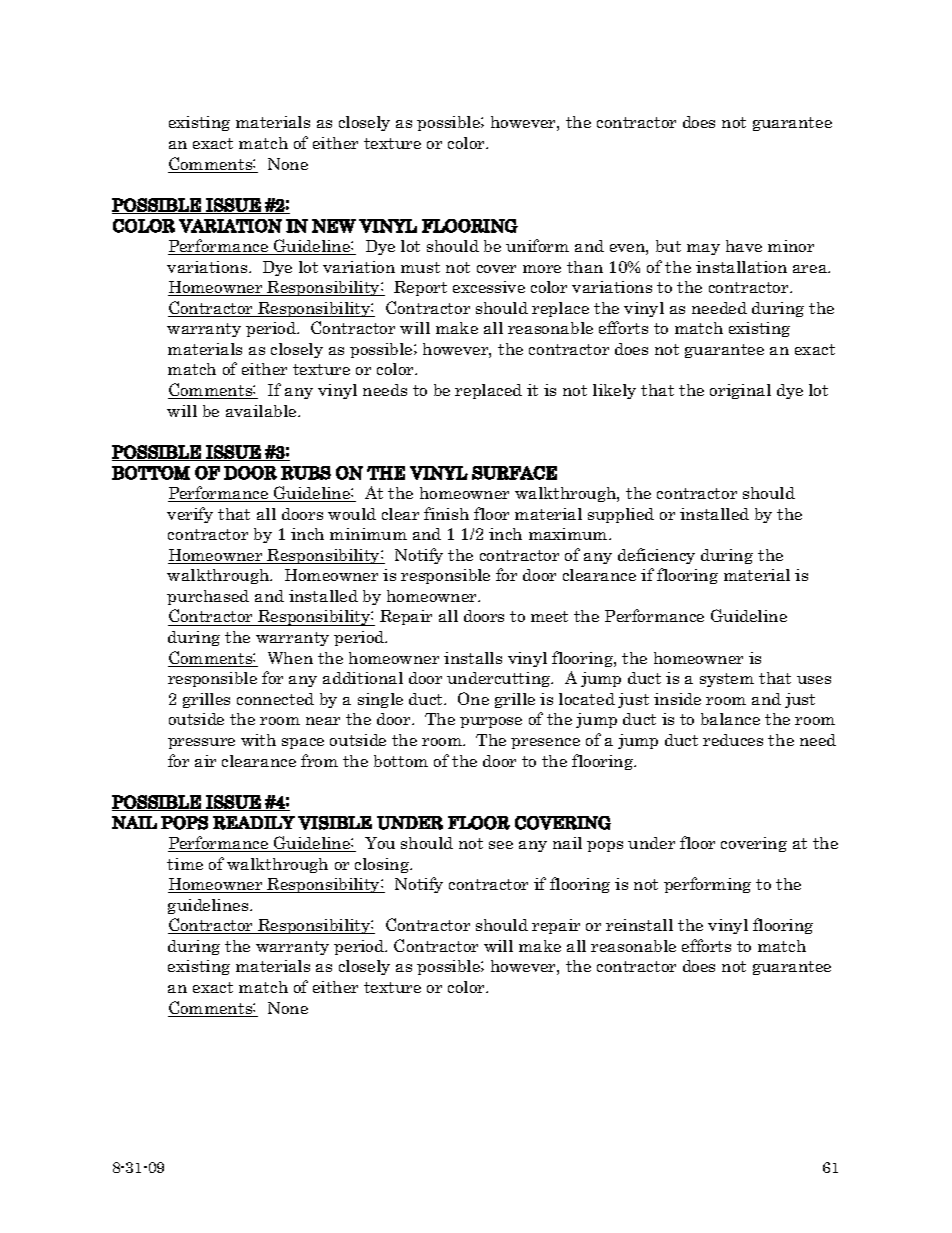 Image resolution: width=952 pixels, height=1233 pixels. What do you see at coordinates (190, 515) in the screenshot?
I see `verify` at bounding box center [190, 515].
